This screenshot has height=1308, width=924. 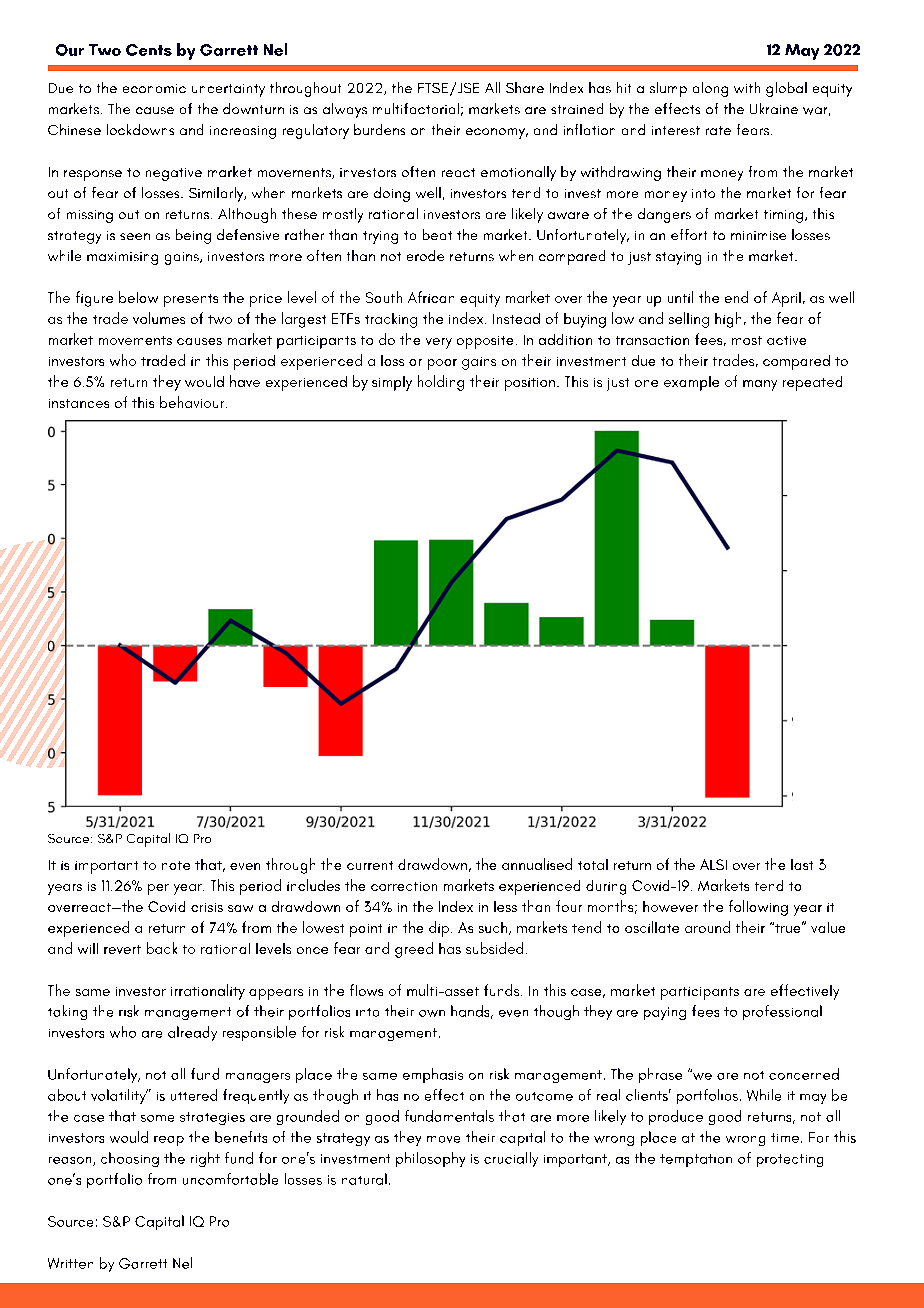 I want to click on along, so click(x=710, y=89).
